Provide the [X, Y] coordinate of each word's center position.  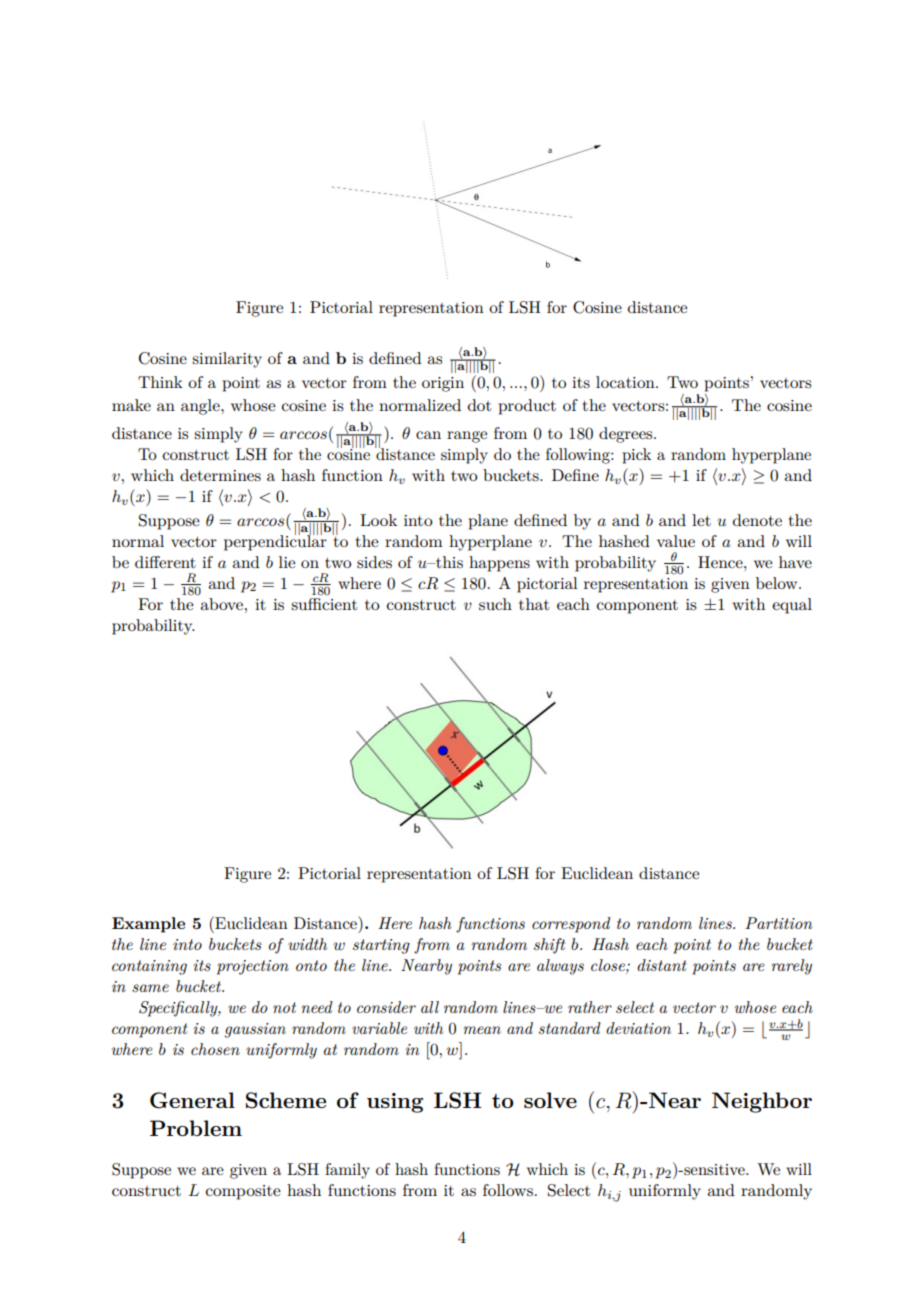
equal [792, 606]
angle [201, 407]
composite [243, 1192]
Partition [778, 923]
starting [381, 946]
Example [148, 925]
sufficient [324, 602]
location [626, 382]
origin [443, 384]
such [495, 604]
